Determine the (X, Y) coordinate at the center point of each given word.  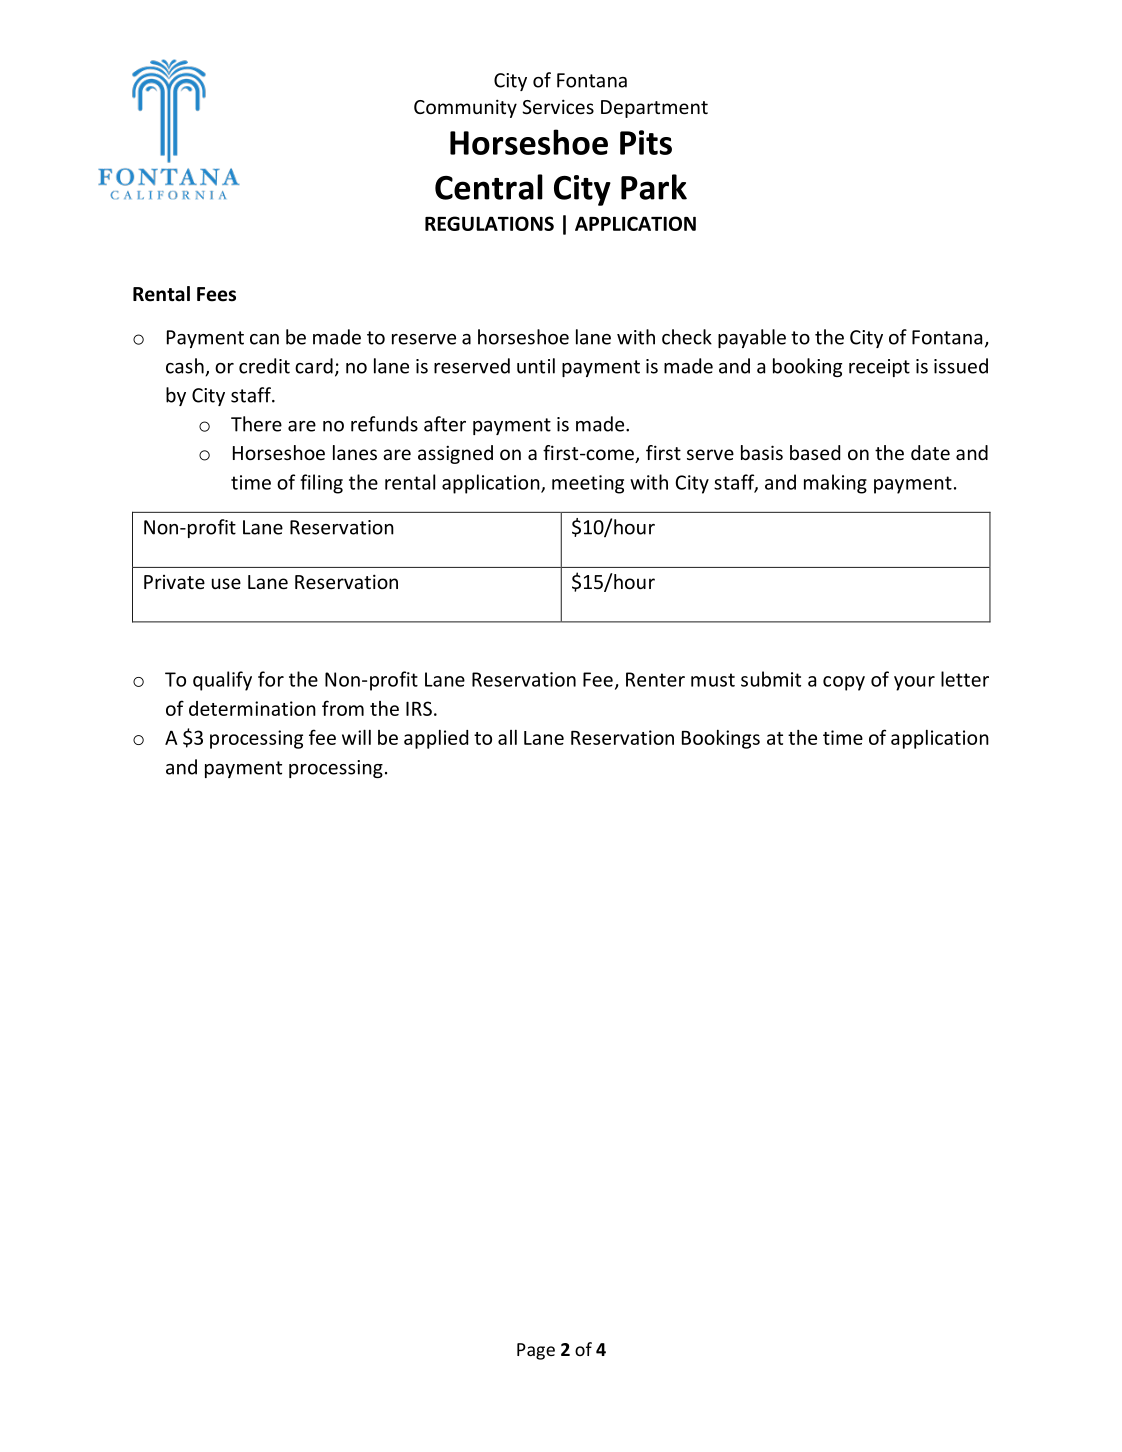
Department (654, 109)
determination (252, 708)
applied (436, 739)
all (507, 737)
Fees (216, 294)
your (914, 683)
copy (844, 683)
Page (536, 1351)
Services (558, 106)
